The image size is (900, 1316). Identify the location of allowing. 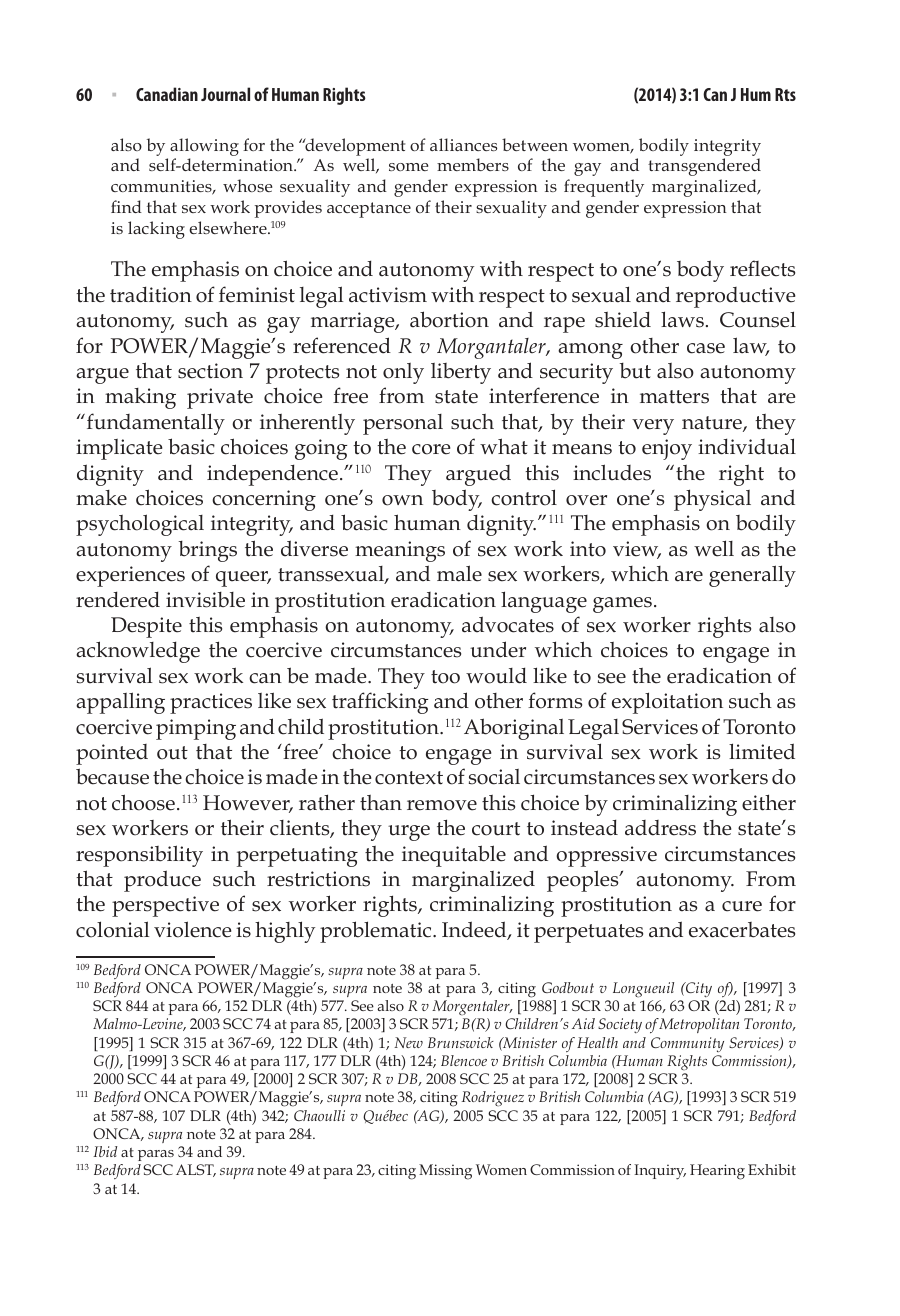
(204, 147).
